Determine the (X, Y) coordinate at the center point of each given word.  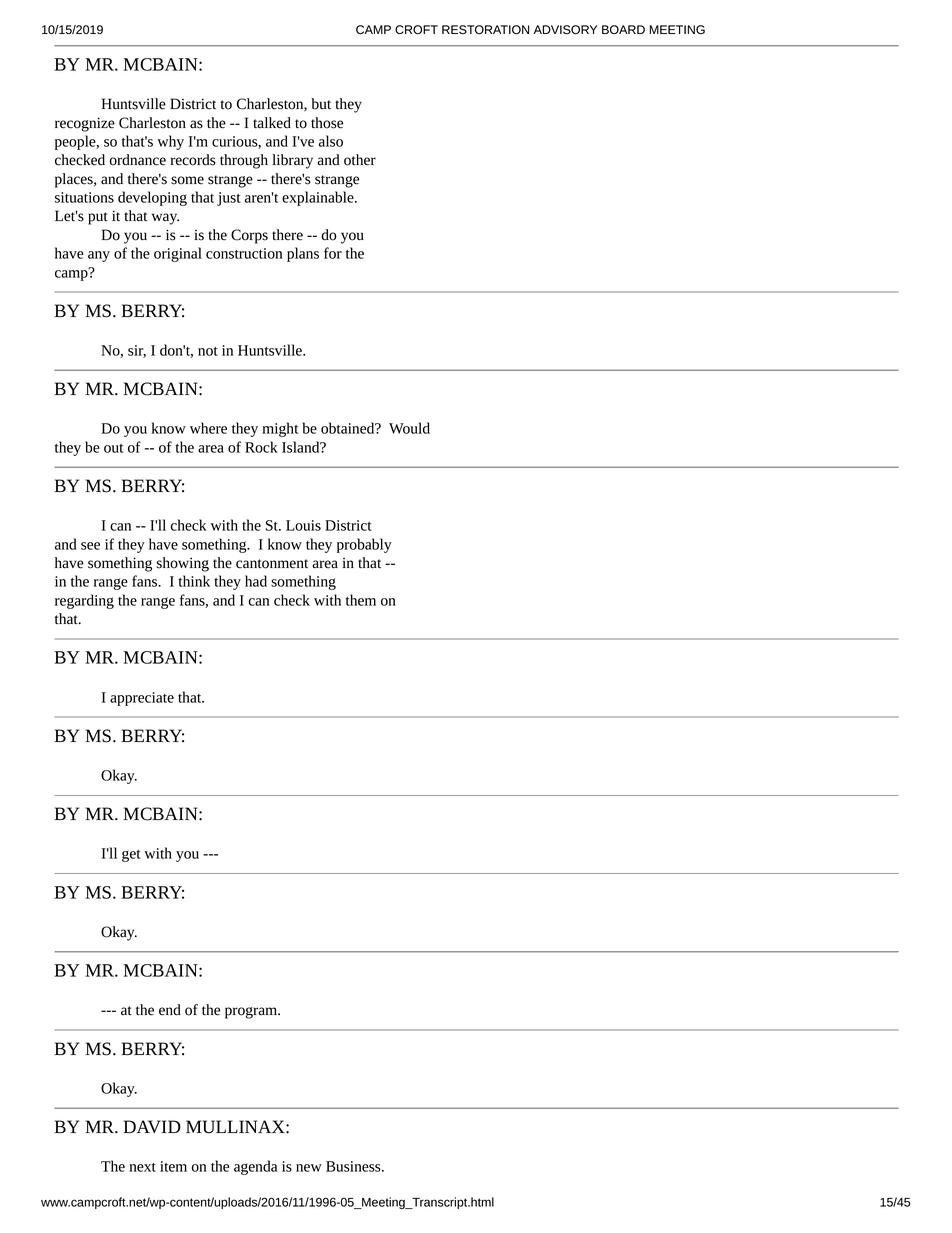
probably (364, 545)
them (361, 600)
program (252, 1013)
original (178, 254)
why (170, 142)
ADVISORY (565, 30)
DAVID (152, 1126)
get (131, 856)
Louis (303, 525)
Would (409, 428)
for (333, 253)
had (256, 581)
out (113, 448)
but (321, 104)
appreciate (142, 699)
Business (354, 1166)
